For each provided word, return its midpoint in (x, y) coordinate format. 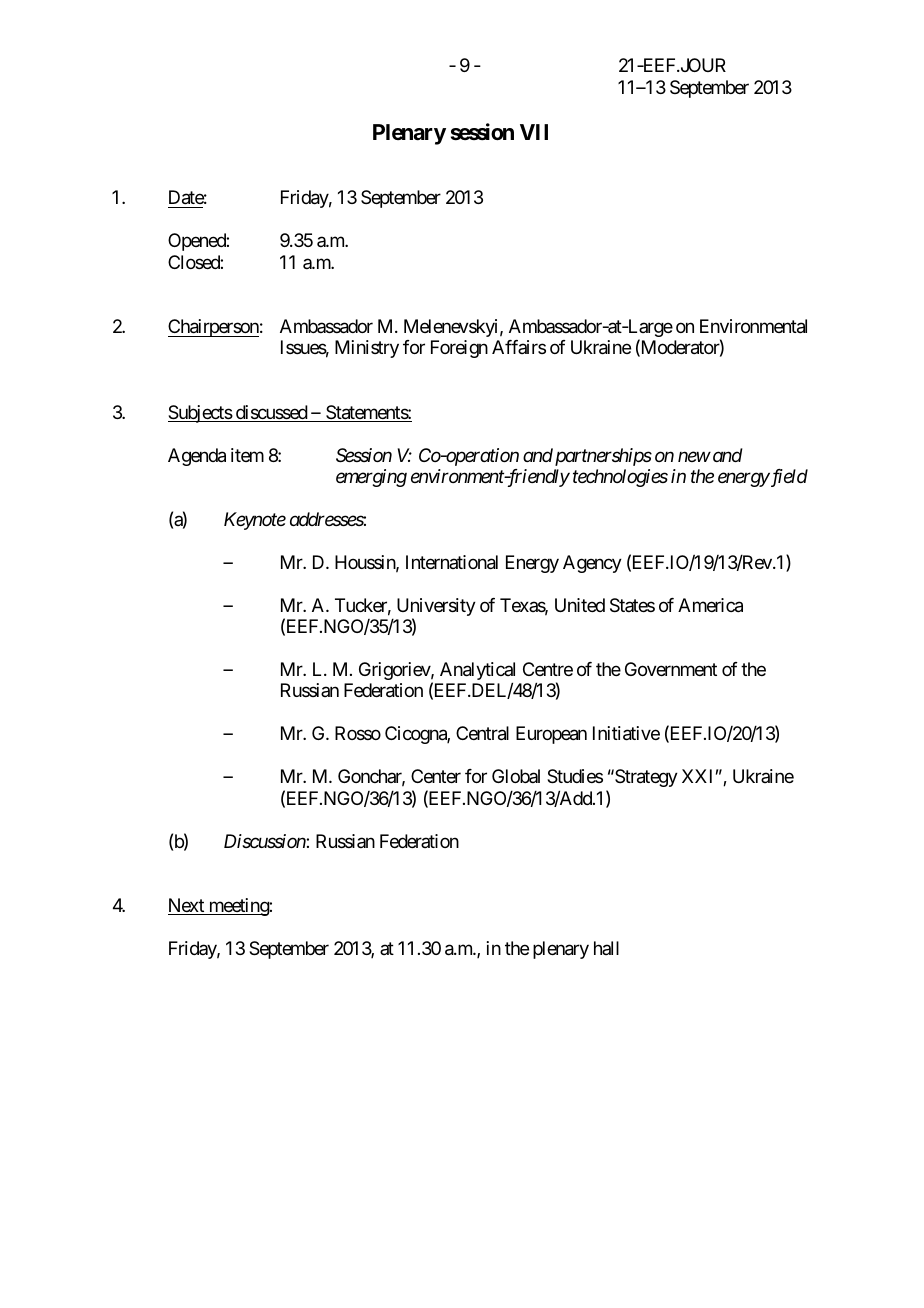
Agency (592, 564)
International (452, 562)
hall (606, 948)
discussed (271, 413)
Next (187, 906)
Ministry (367, 349)
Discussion (265, 841)
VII (534, 132)
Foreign (459, 349)
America (710, 605)
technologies (620, 478)
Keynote (255, 521)
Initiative (626, 733)
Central (482, 733)
